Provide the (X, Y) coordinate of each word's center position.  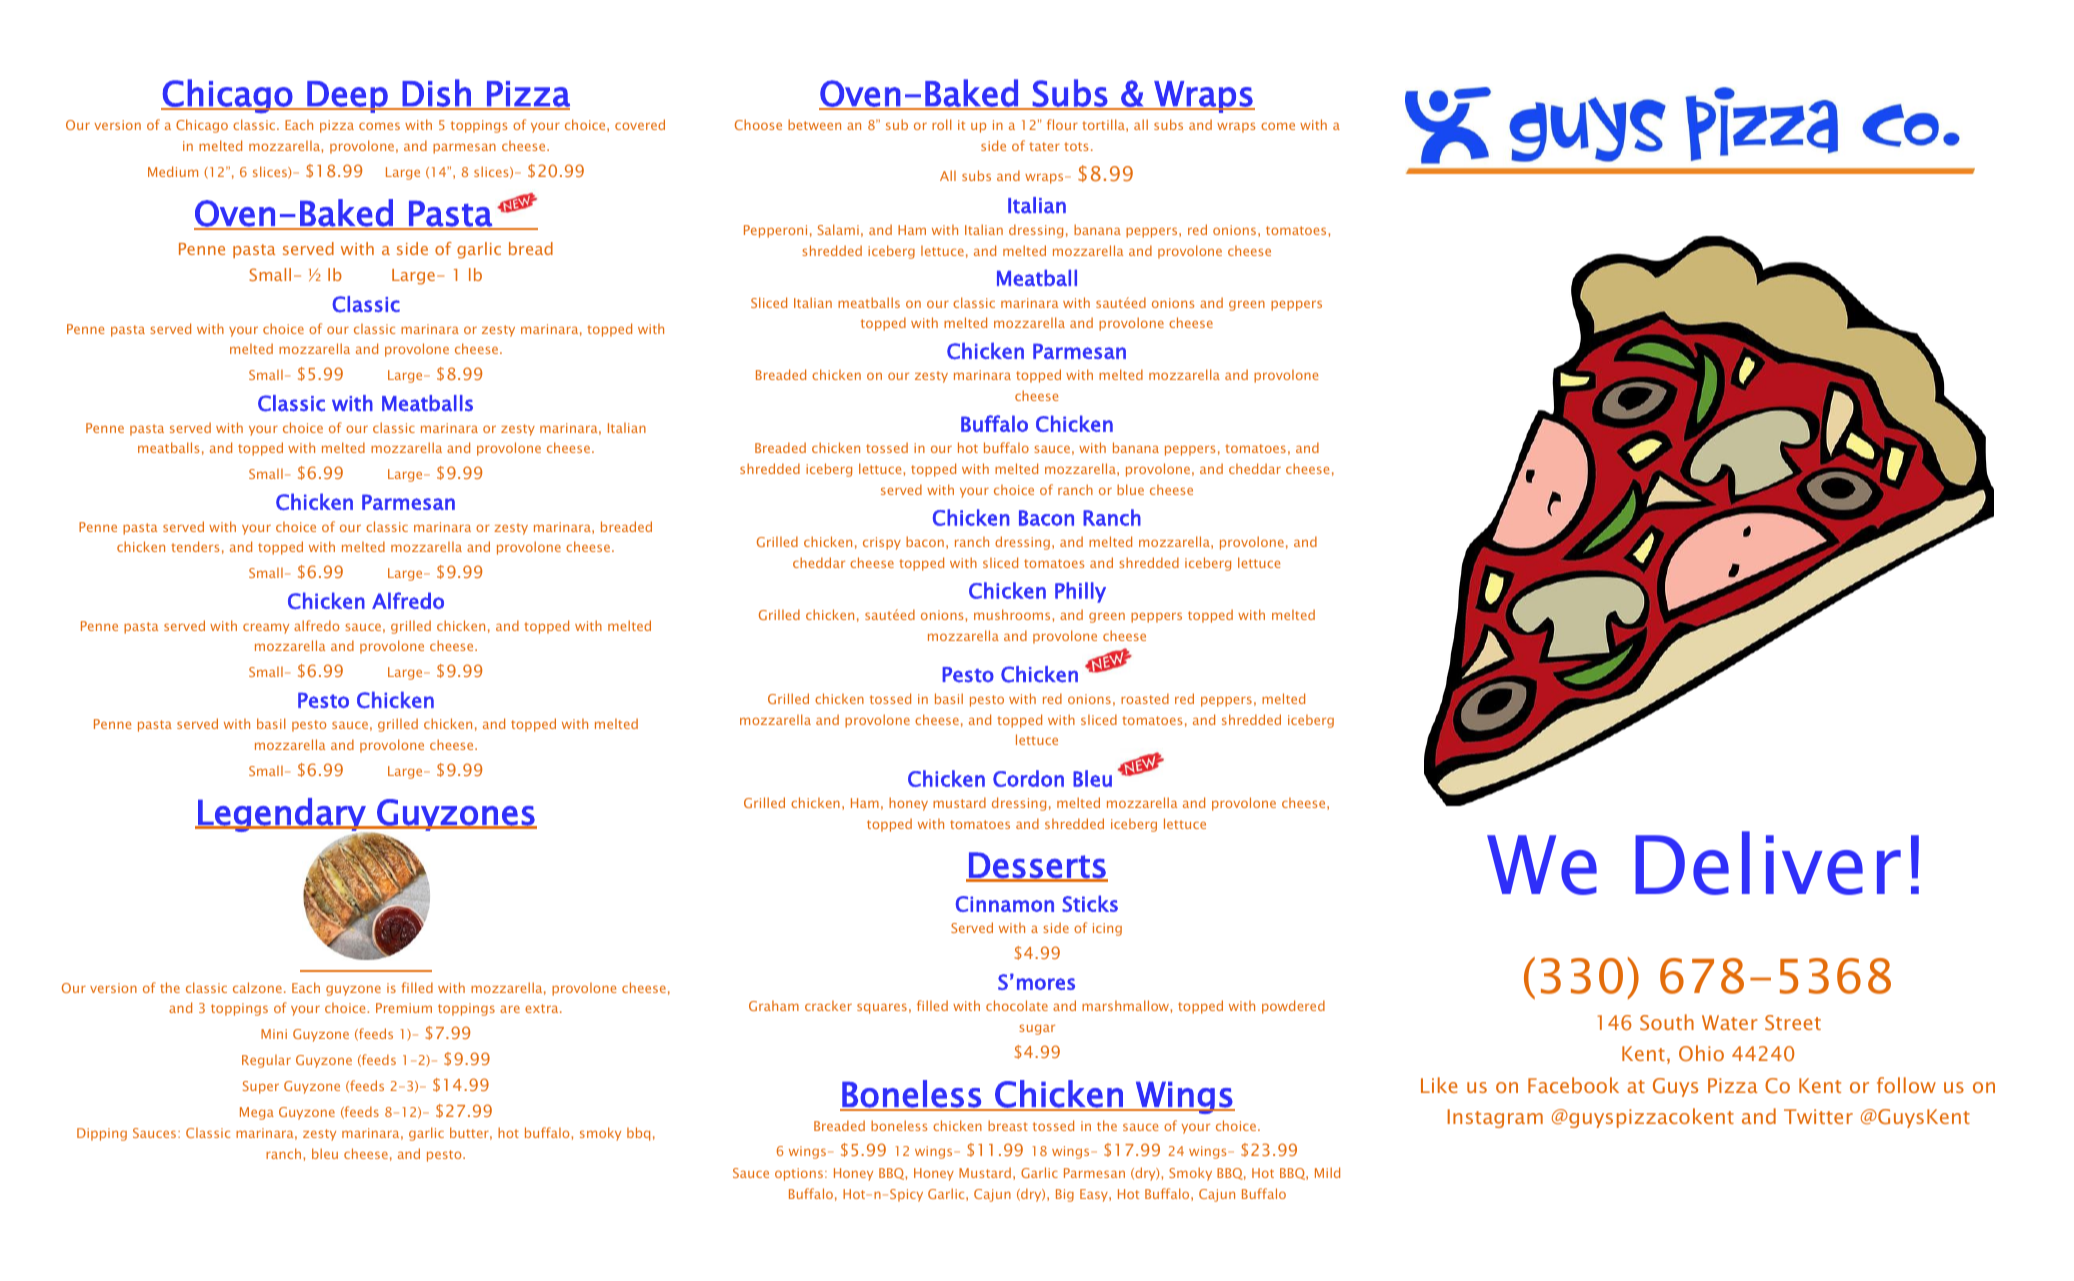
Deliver (1768, 863)
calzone (257, 987)
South (1667, 1022)
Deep (347, 97)
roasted (1145, 698)
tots (1076, 146)
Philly (1080, 592)
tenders (195, 546)
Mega (257, 1113)
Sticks (1090, 903)
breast (1008, 1125)
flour (1062, 124)
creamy (266, 628)
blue (1130, 489)
